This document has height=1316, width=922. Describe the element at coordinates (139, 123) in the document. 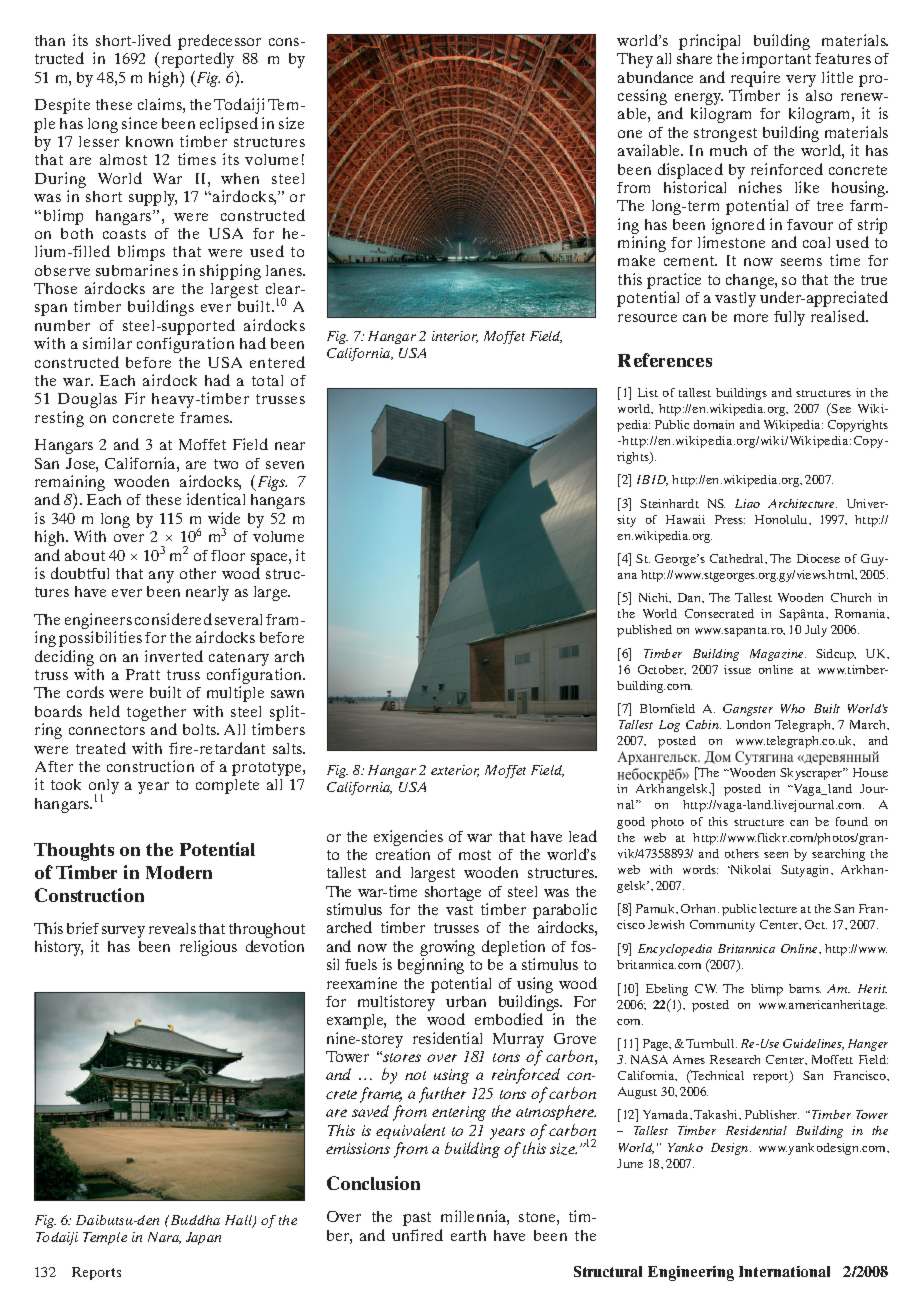

I see `since` at that location.
